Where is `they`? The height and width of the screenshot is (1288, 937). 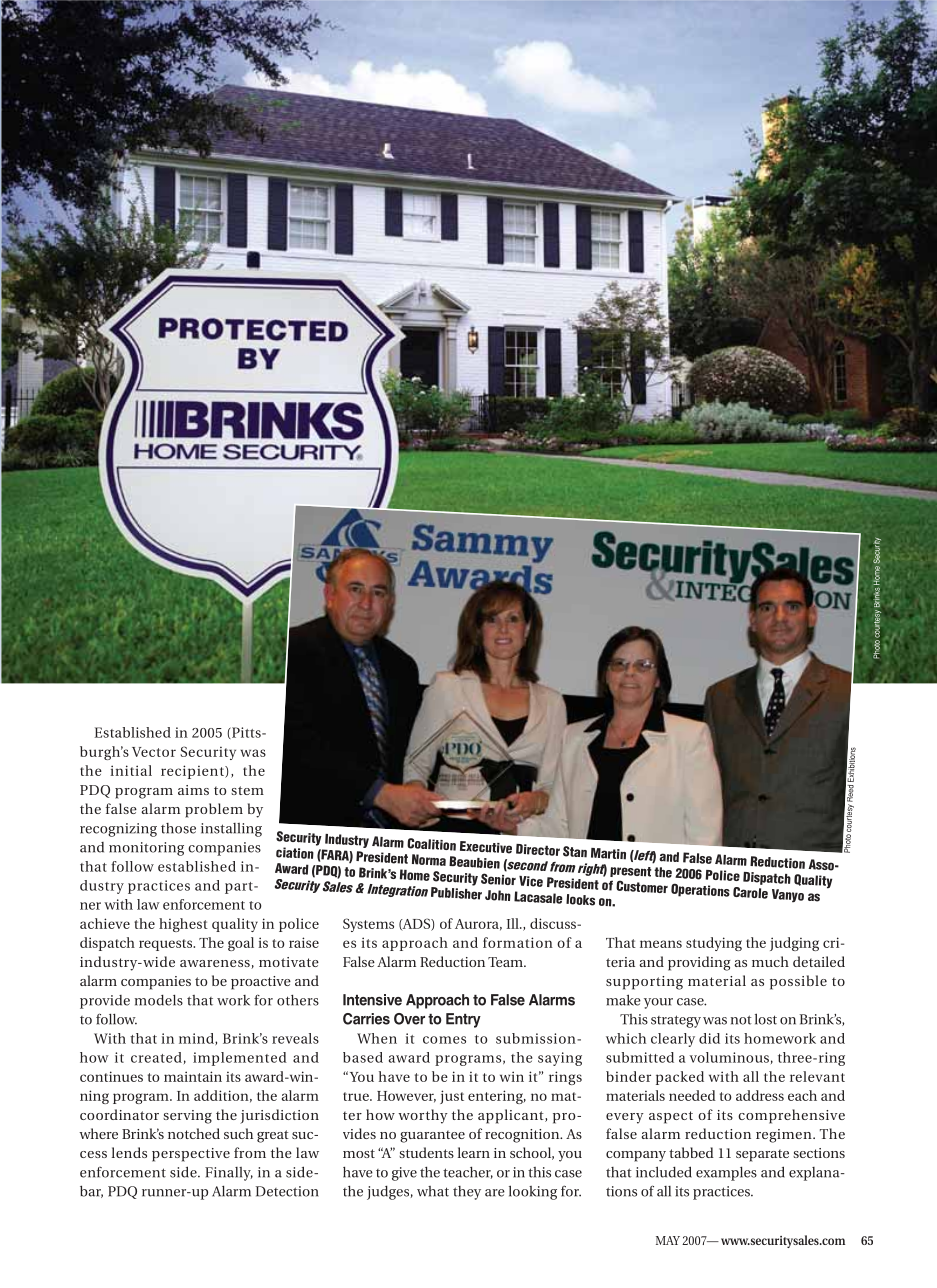 they is located at coordinates (467, 1193).
